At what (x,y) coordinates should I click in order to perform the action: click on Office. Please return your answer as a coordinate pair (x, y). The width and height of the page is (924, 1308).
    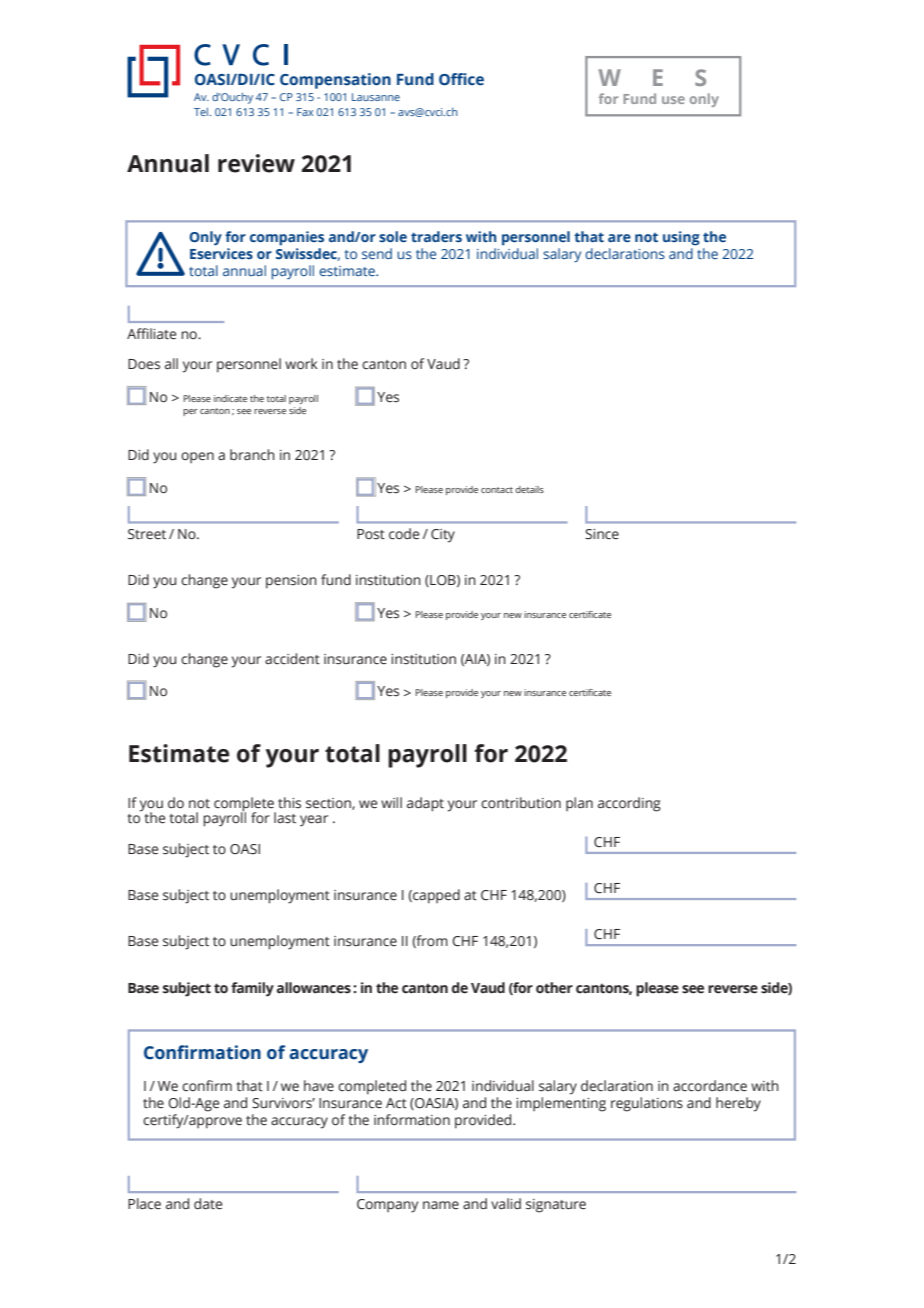
    Looking at the image, I should click on (461, 79).
